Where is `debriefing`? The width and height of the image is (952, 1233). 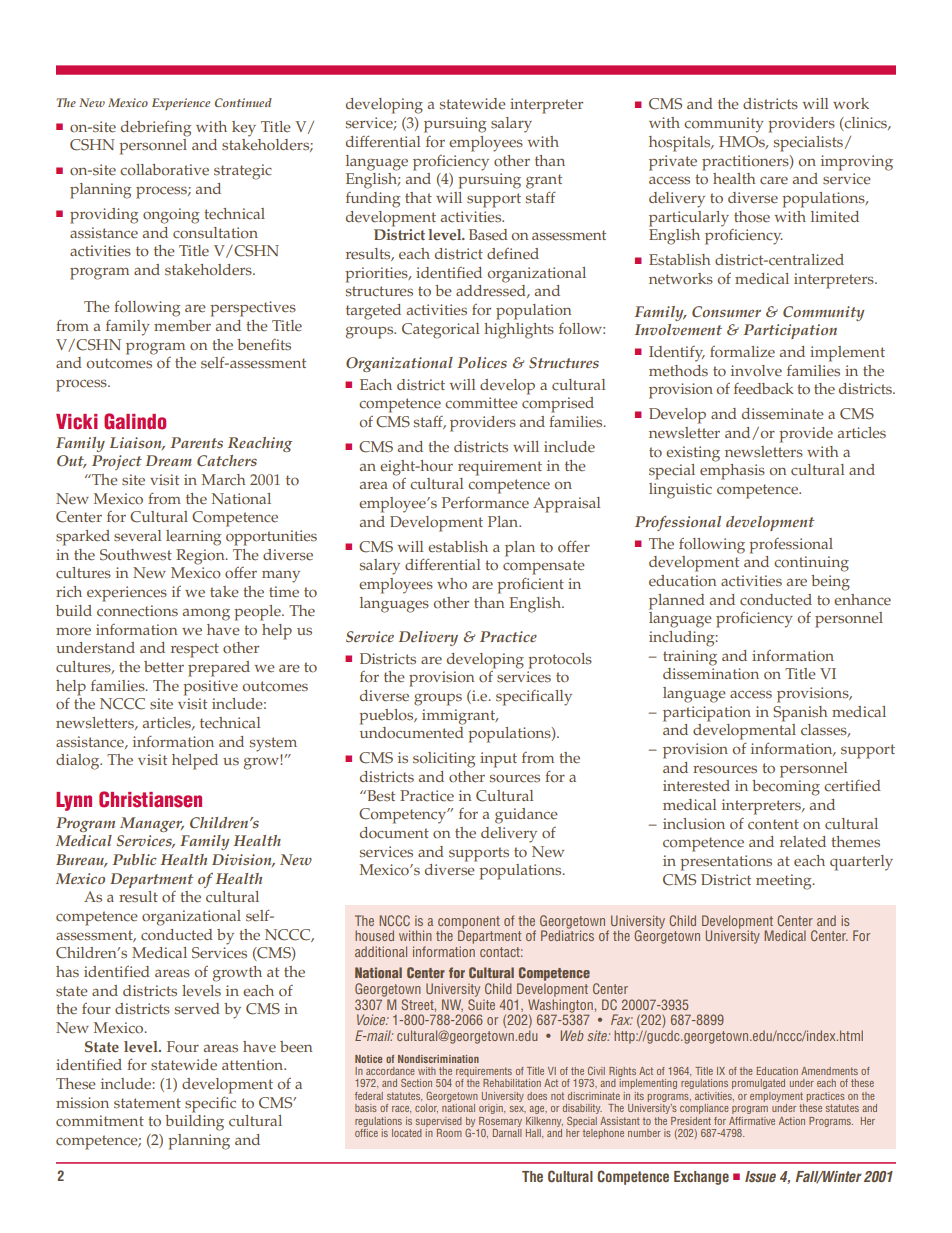 debriefing is located at coordinates (156, 128).
